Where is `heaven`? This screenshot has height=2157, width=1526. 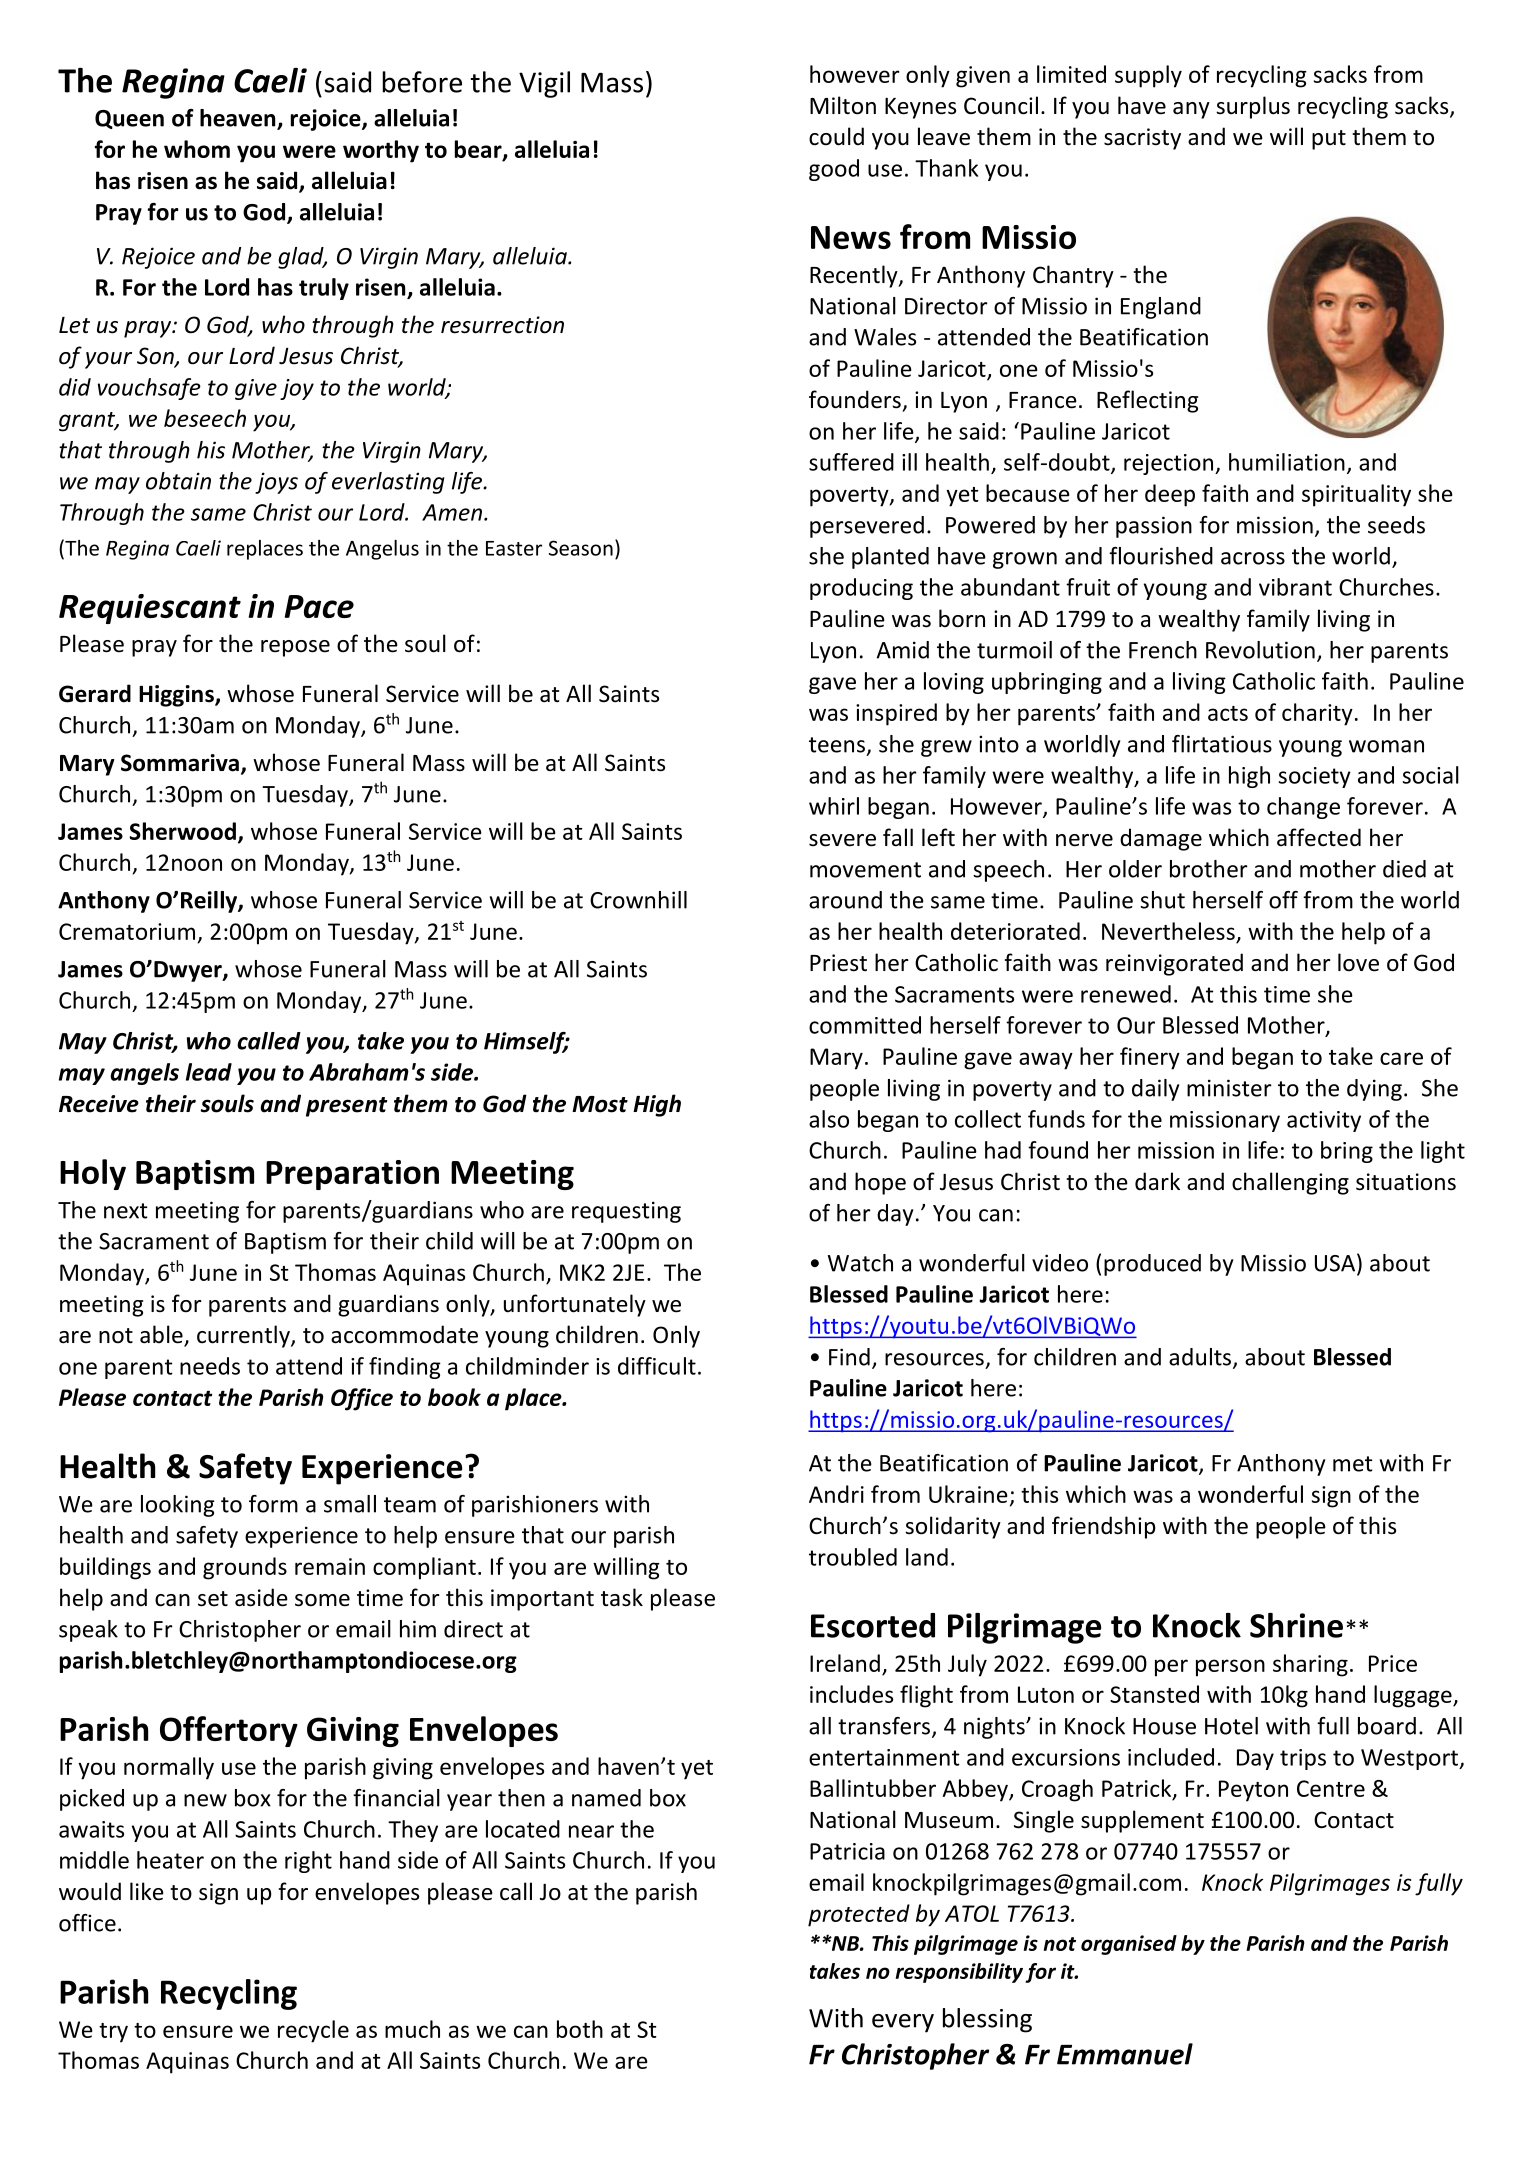 heaven is located at coordinates (239, 119).
